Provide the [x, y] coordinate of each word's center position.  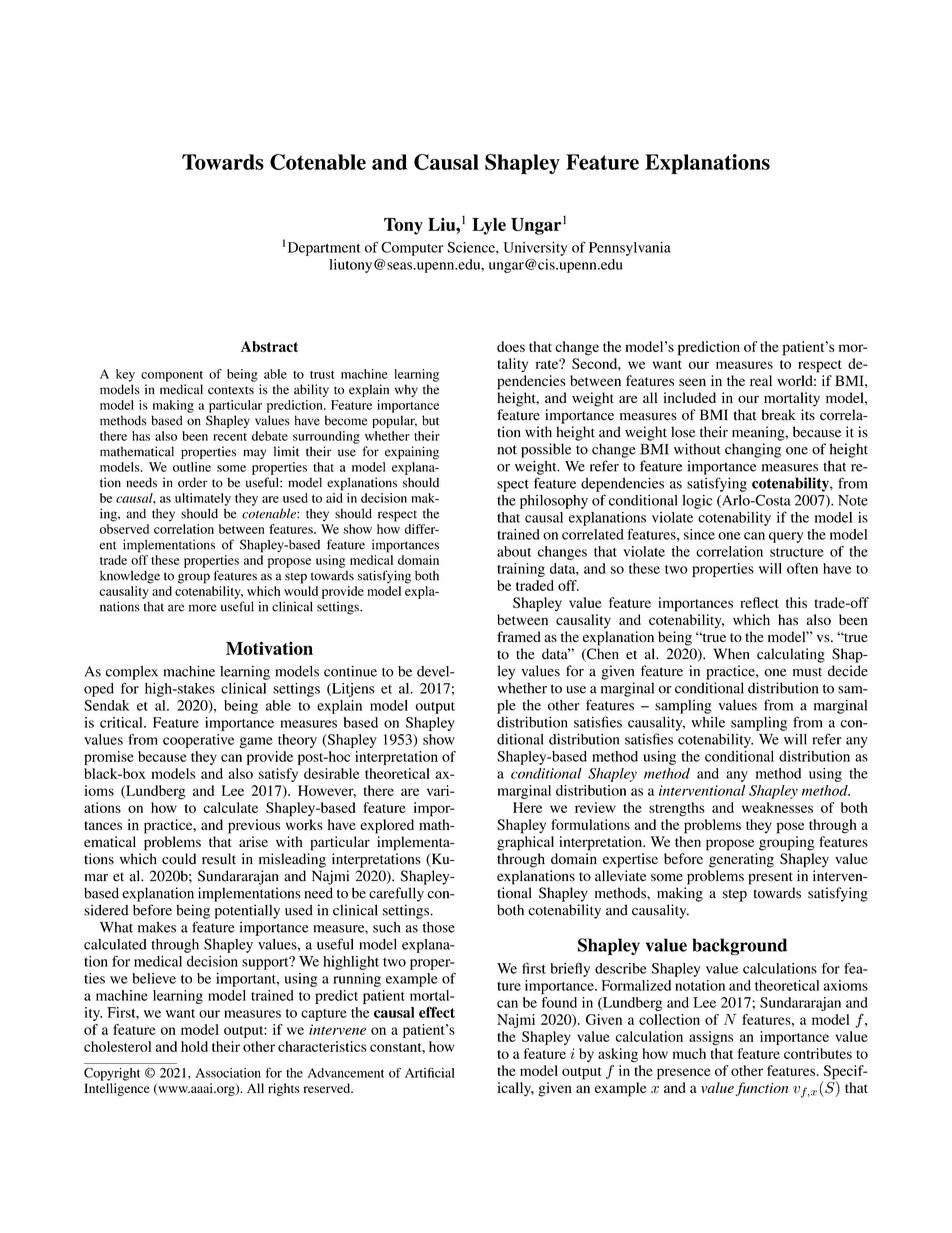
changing [753, 450]
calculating [791, 655]
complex [132, 673]
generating [741, 860]
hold [194, 1046]
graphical [525, 843]
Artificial [429, 1072]
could [179, 859]
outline [192, 467]
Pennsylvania [630, 249]
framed [519, 636]
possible [546, 450]
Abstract [269, 346]
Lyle [489, 226]
